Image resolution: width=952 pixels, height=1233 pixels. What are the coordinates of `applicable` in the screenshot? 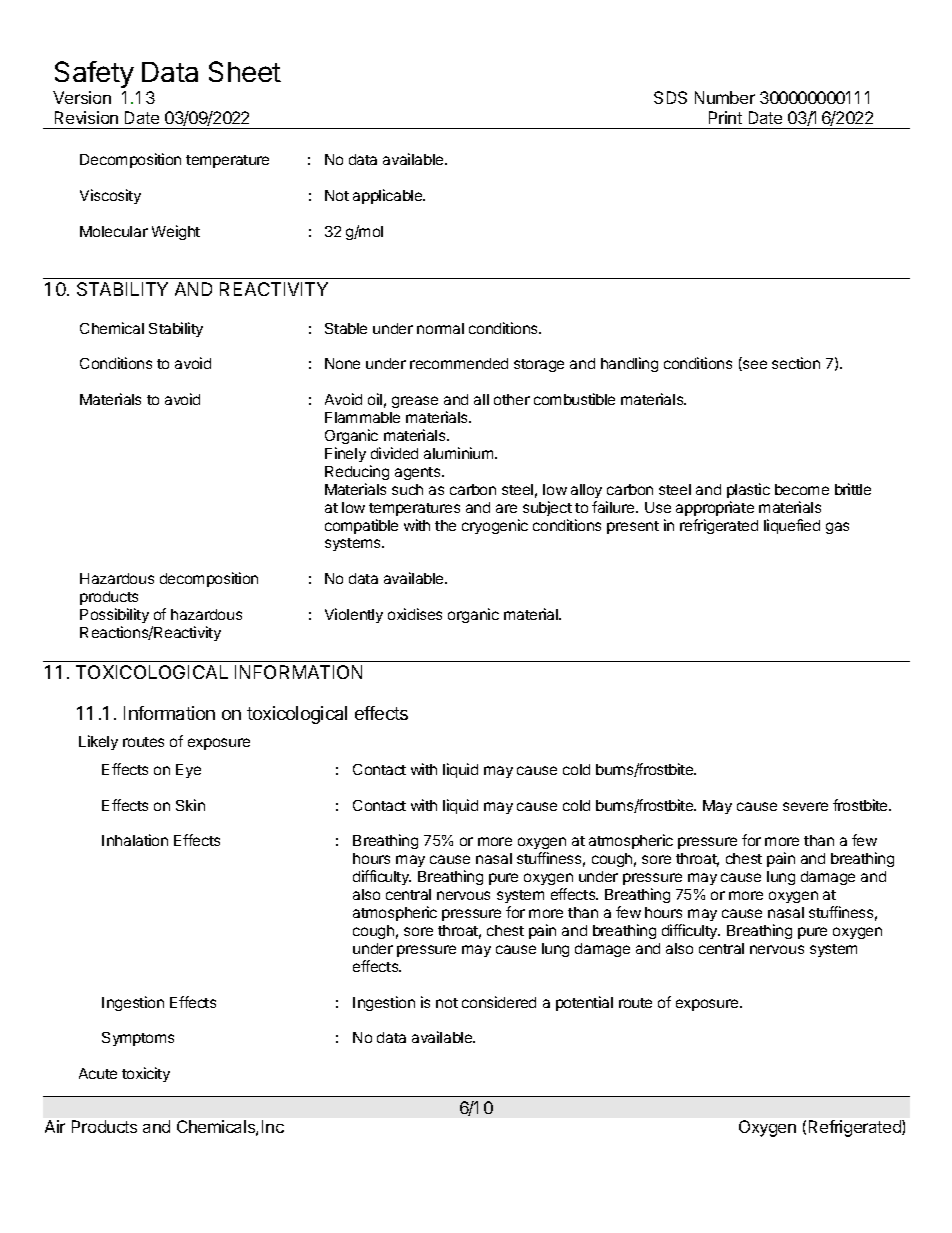 It's located at (389, 196).
